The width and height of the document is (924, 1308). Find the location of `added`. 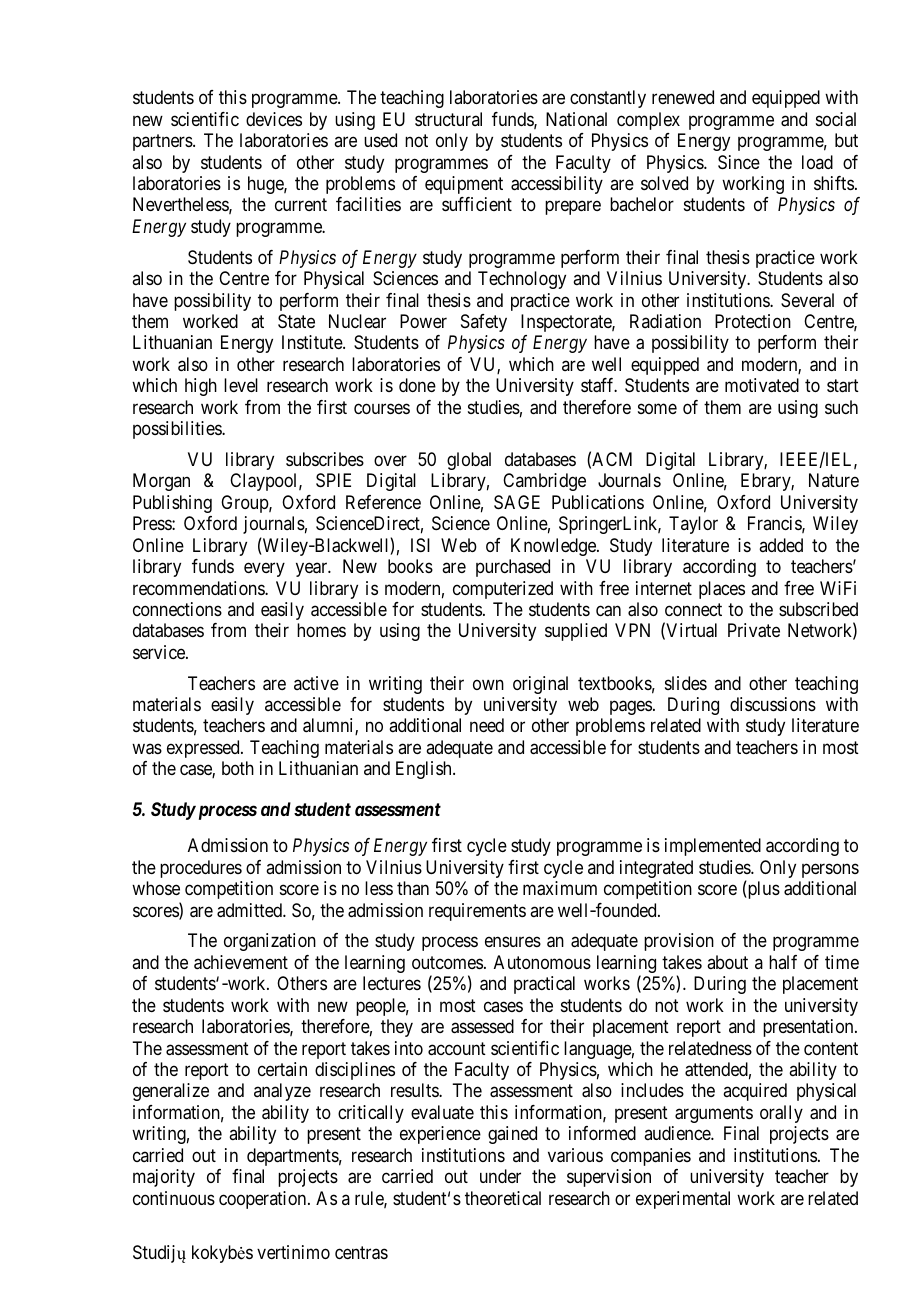

added is located at coordinates (781, 545).
